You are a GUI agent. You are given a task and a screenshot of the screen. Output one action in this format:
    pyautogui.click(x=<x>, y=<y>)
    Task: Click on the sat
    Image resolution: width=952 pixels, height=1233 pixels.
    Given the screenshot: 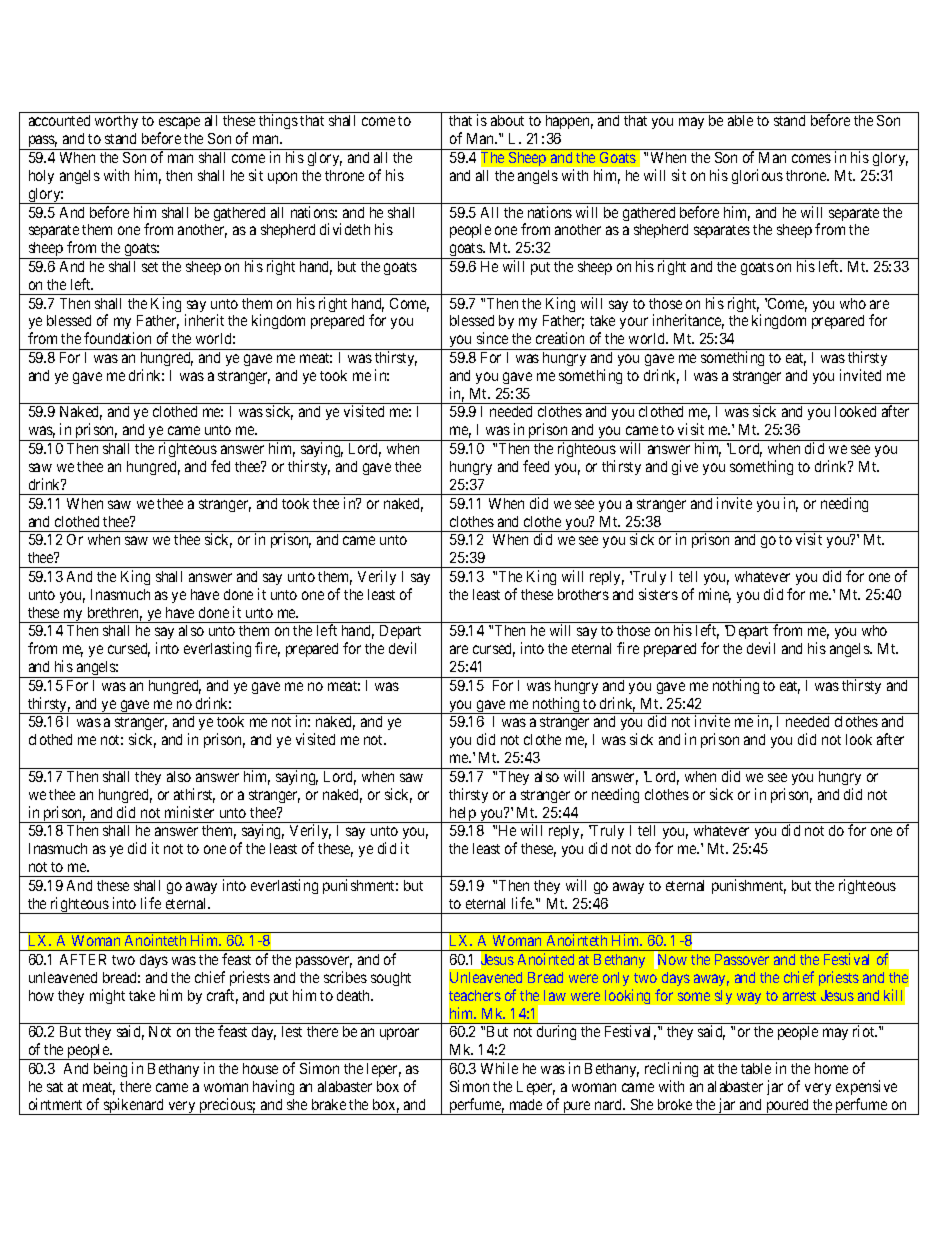 What is the action you would take?
    pyautogui.click(x=55, y=1087)
